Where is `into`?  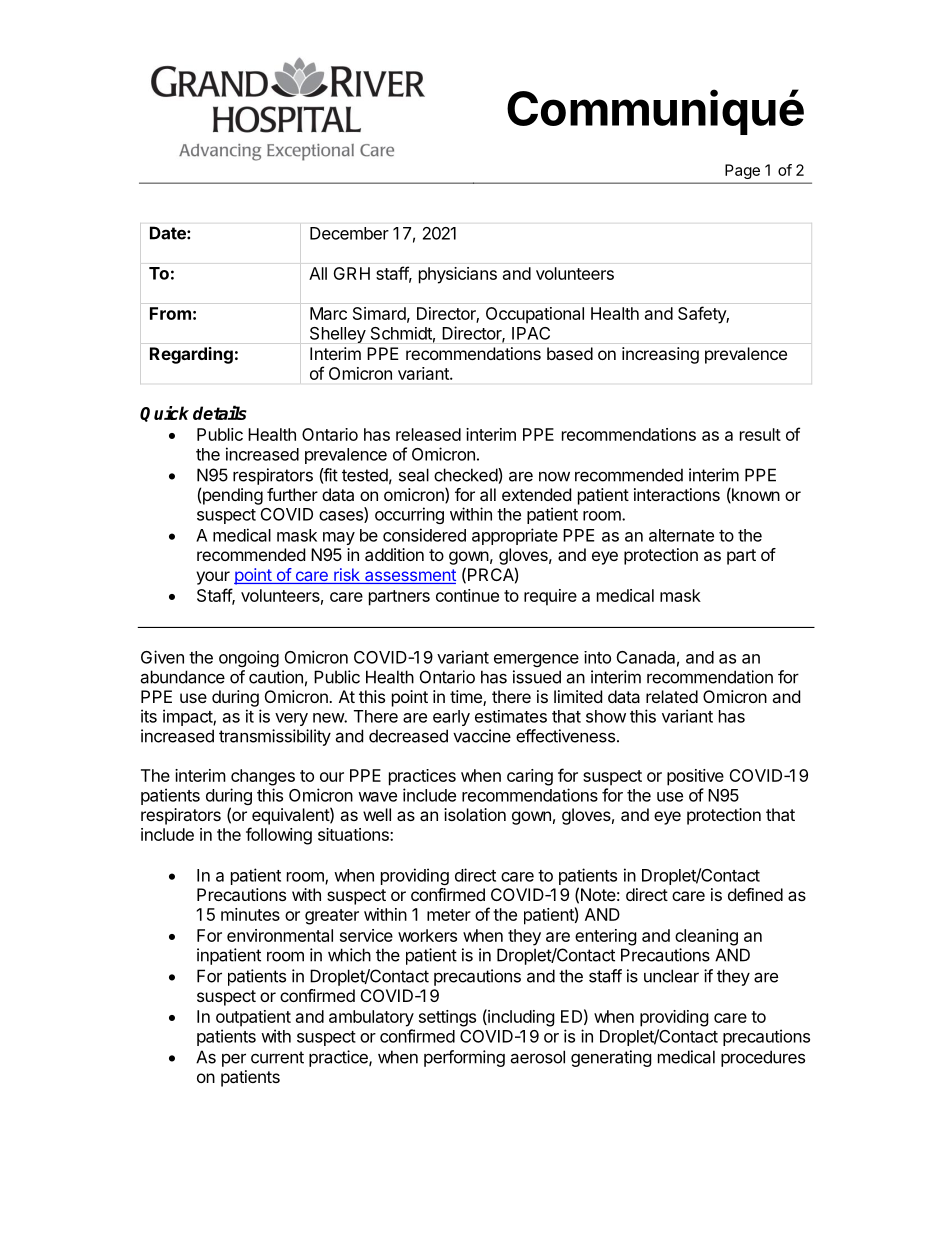 into is located at coordinates (597, 657).
